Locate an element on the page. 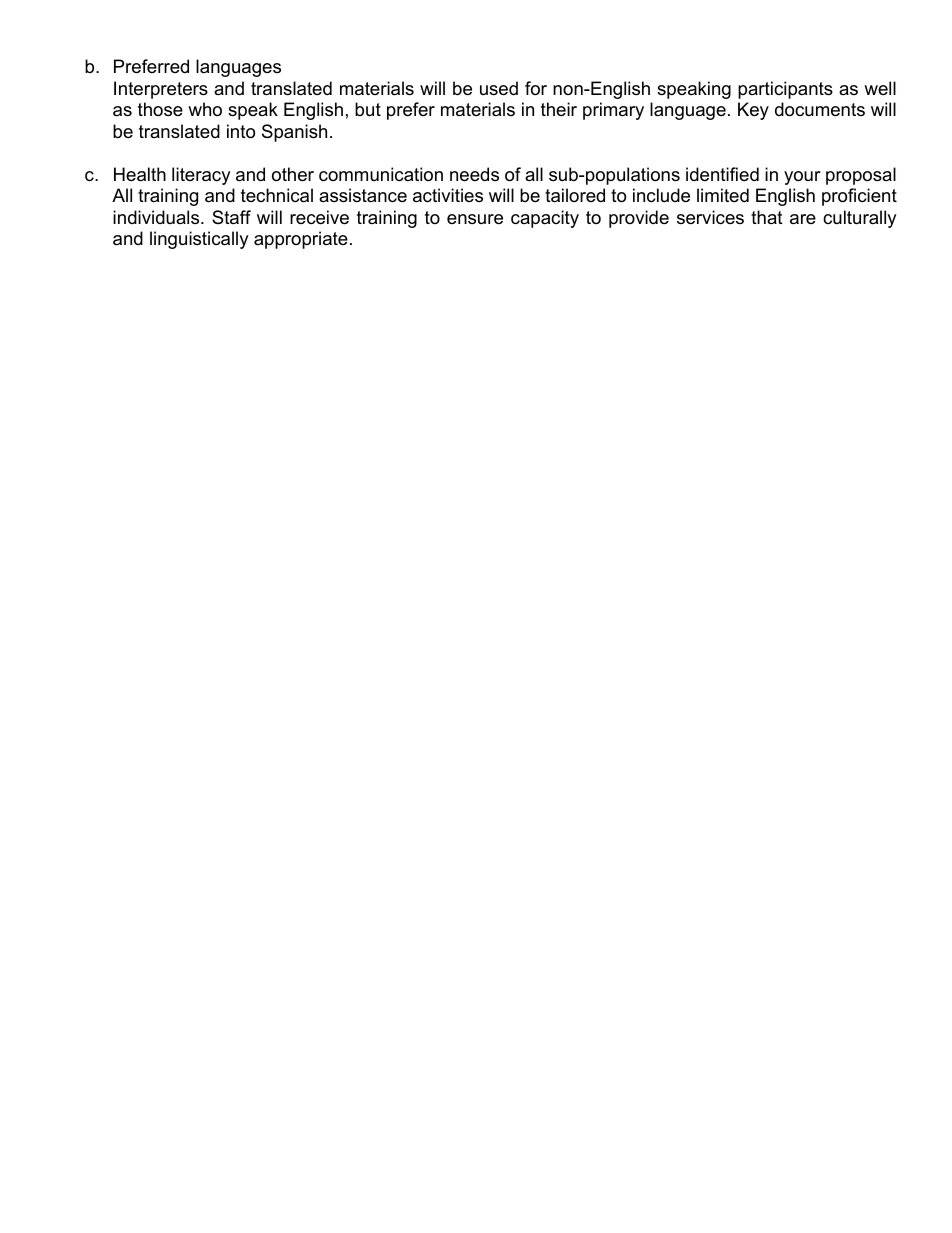  linguistically is located at coordinates (199, 240).
